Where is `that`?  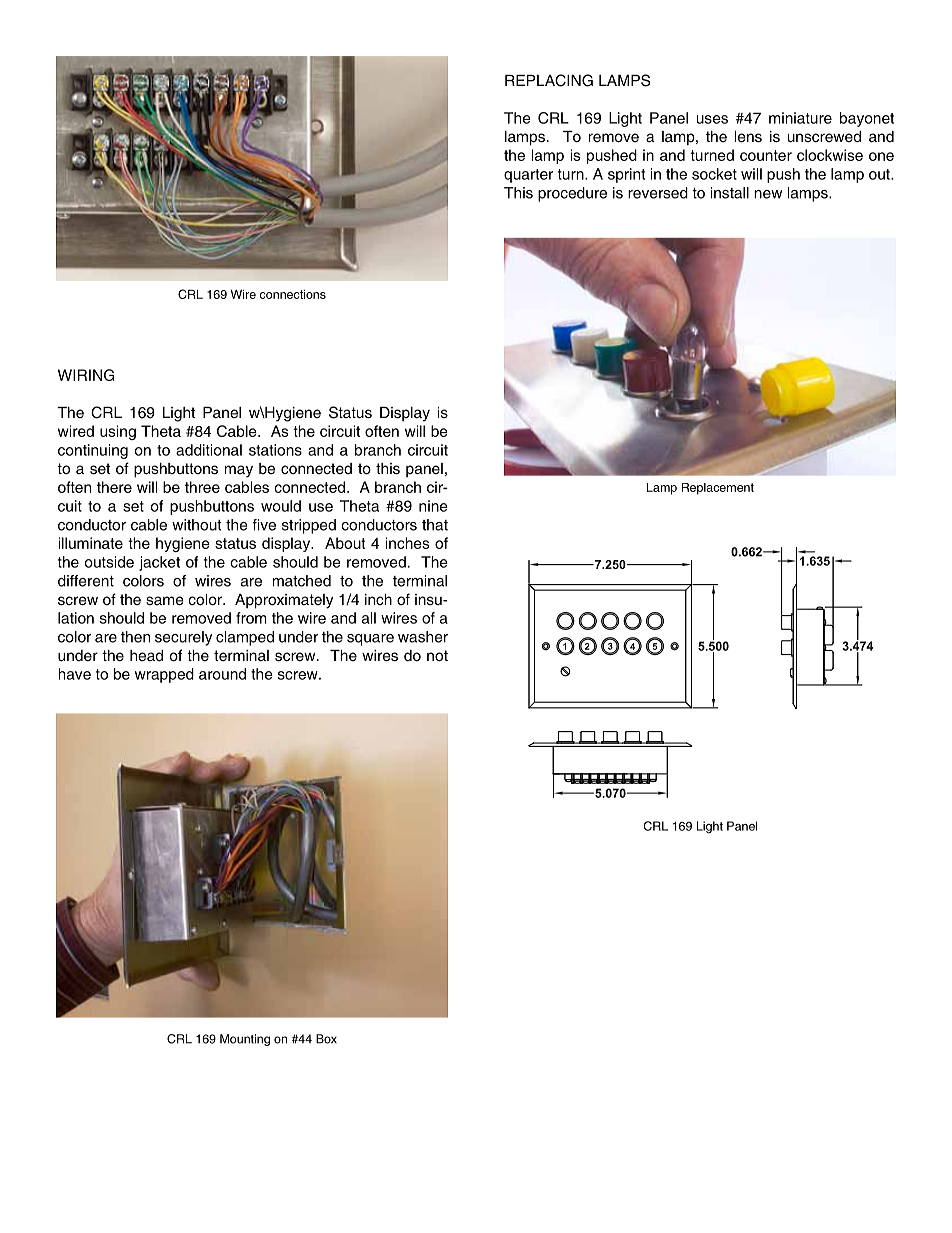 that is located at coordinates (435, 525).
